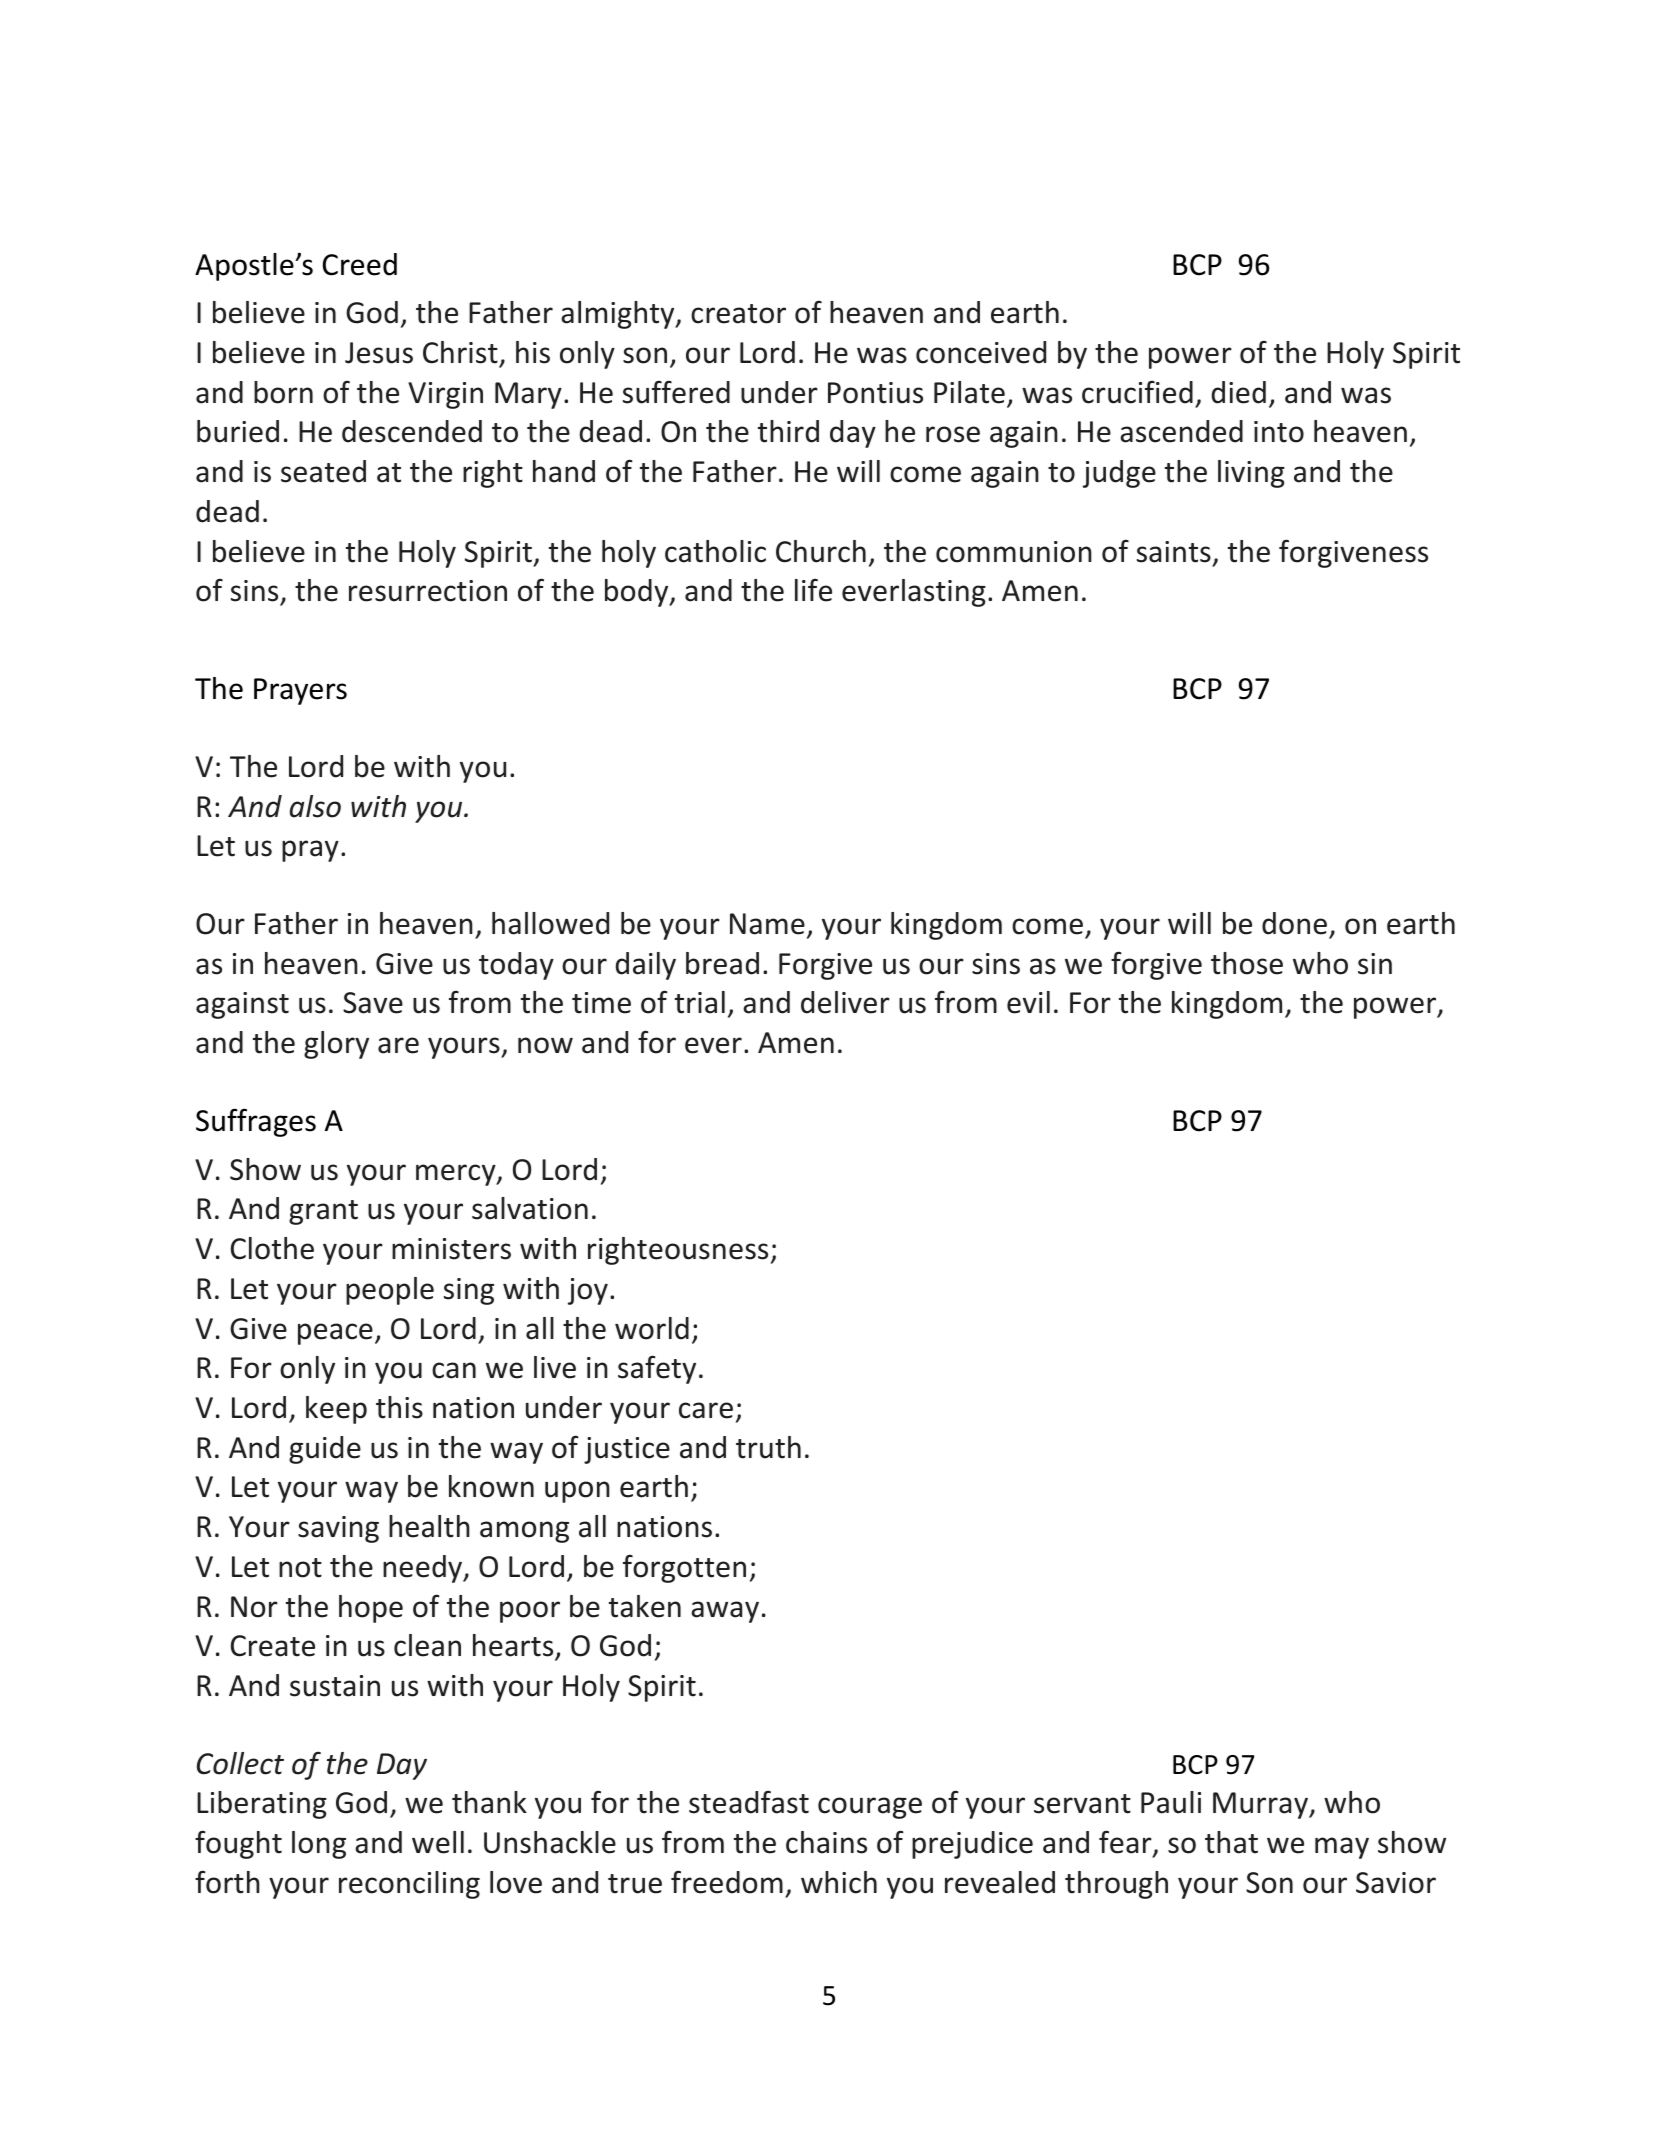  I want to click on also, so click(315, 806).
